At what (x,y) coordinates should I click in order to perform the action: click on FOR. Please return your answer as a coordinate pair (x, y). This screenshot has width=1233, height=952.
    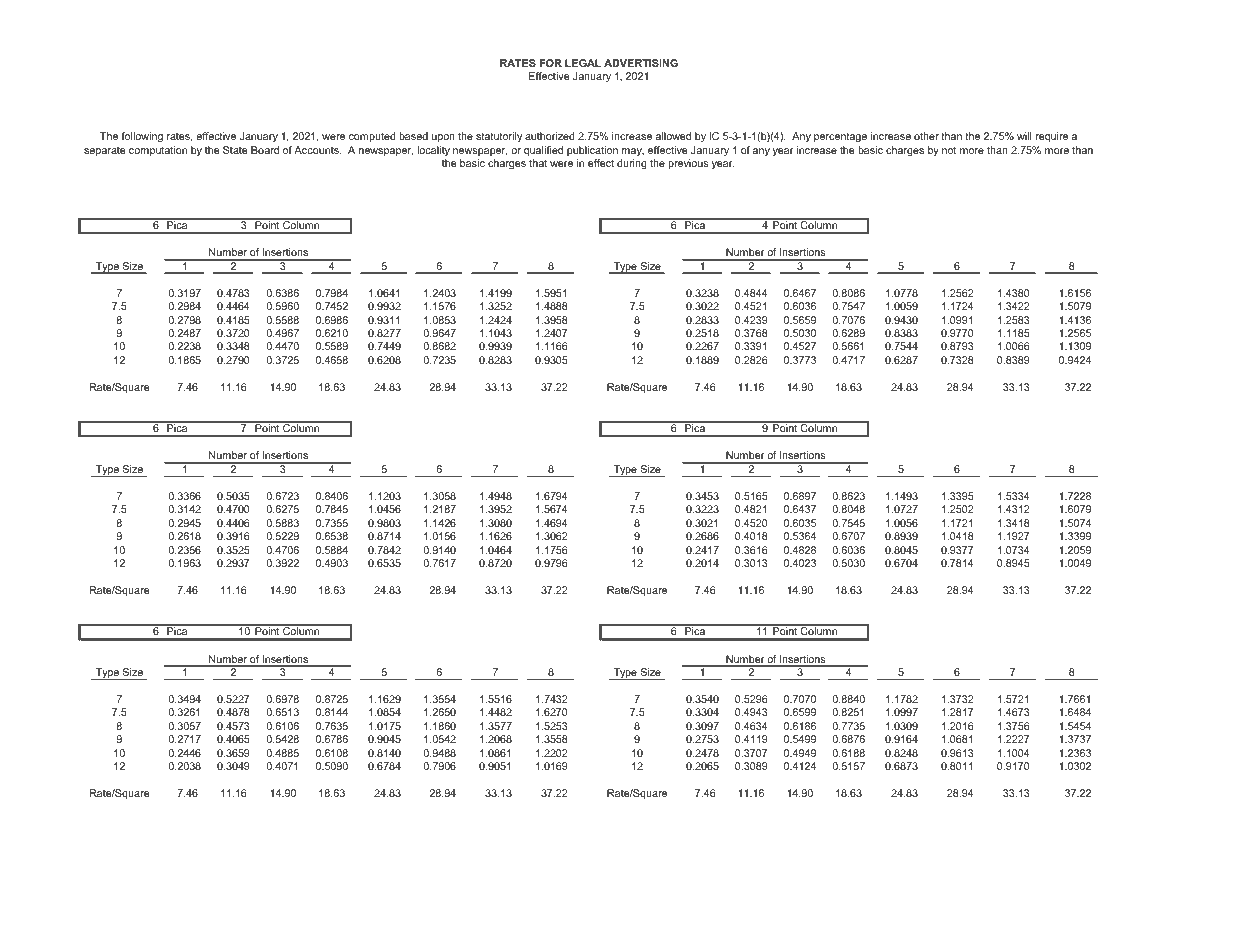
    Looking at the image, I should click on (550, 63).
